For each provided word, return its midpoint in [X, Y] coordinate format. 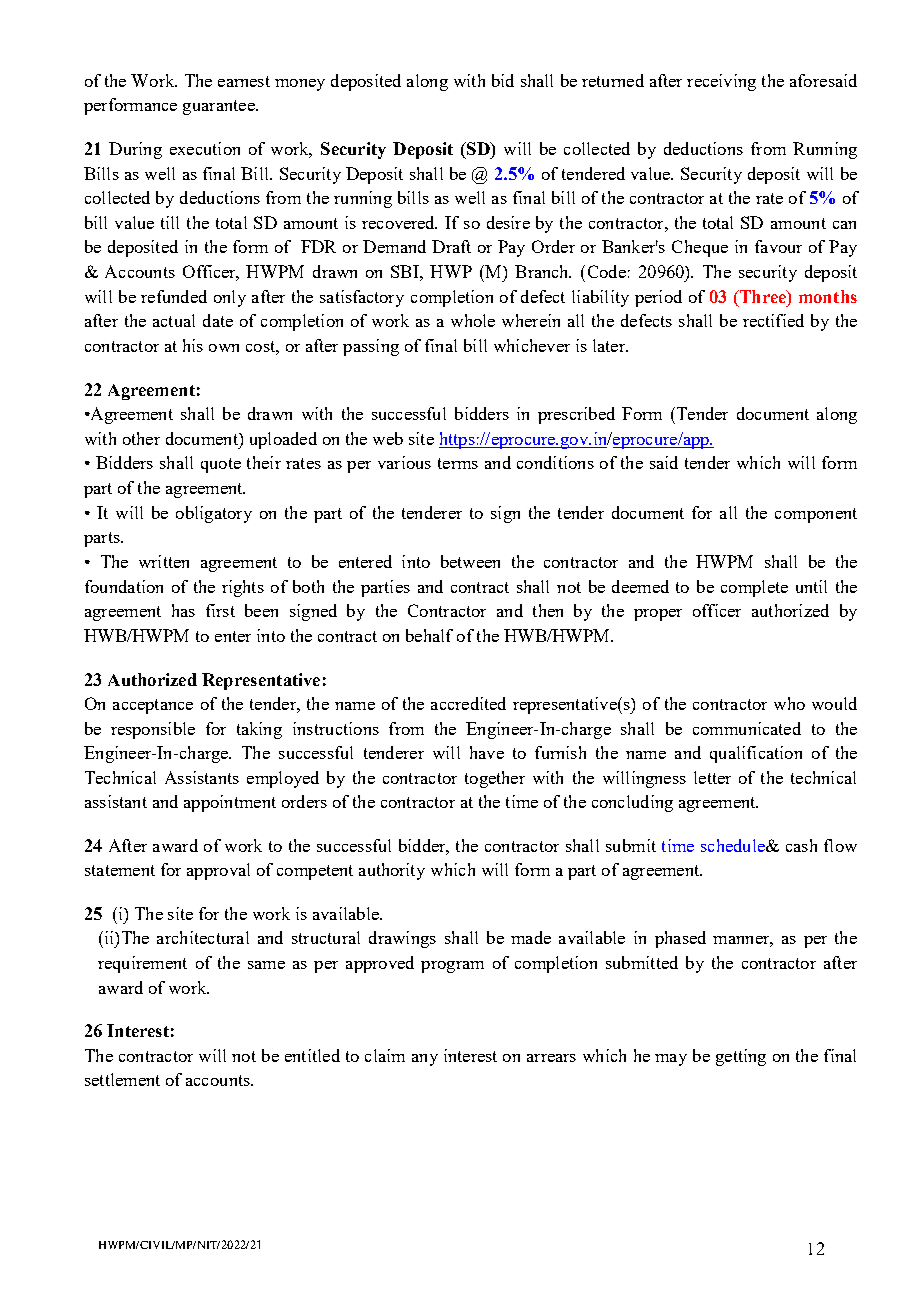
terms [458, 463]
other [141, 438]
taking [259, 730]
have [487, 752]
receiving [721, 82]
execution [205, 148]
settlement [122, 1079]
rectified [773, 320]
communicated [747, 728]
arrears [551, 1058]
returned [613, 80]
